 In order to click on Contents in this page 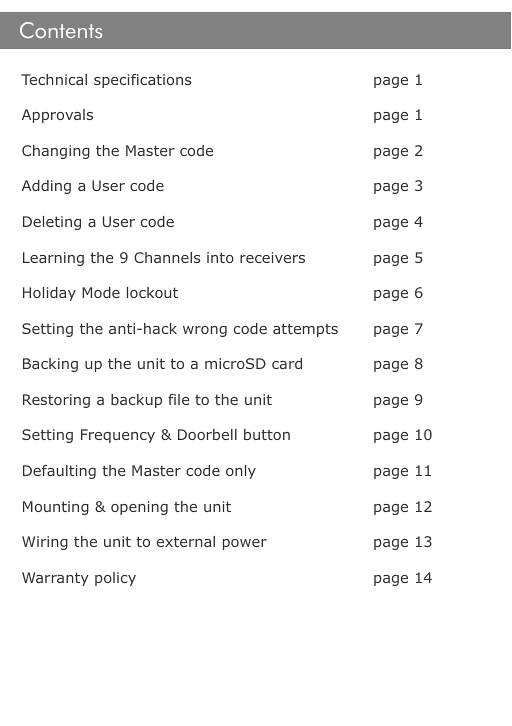, I will do `click(61, 30)`.
